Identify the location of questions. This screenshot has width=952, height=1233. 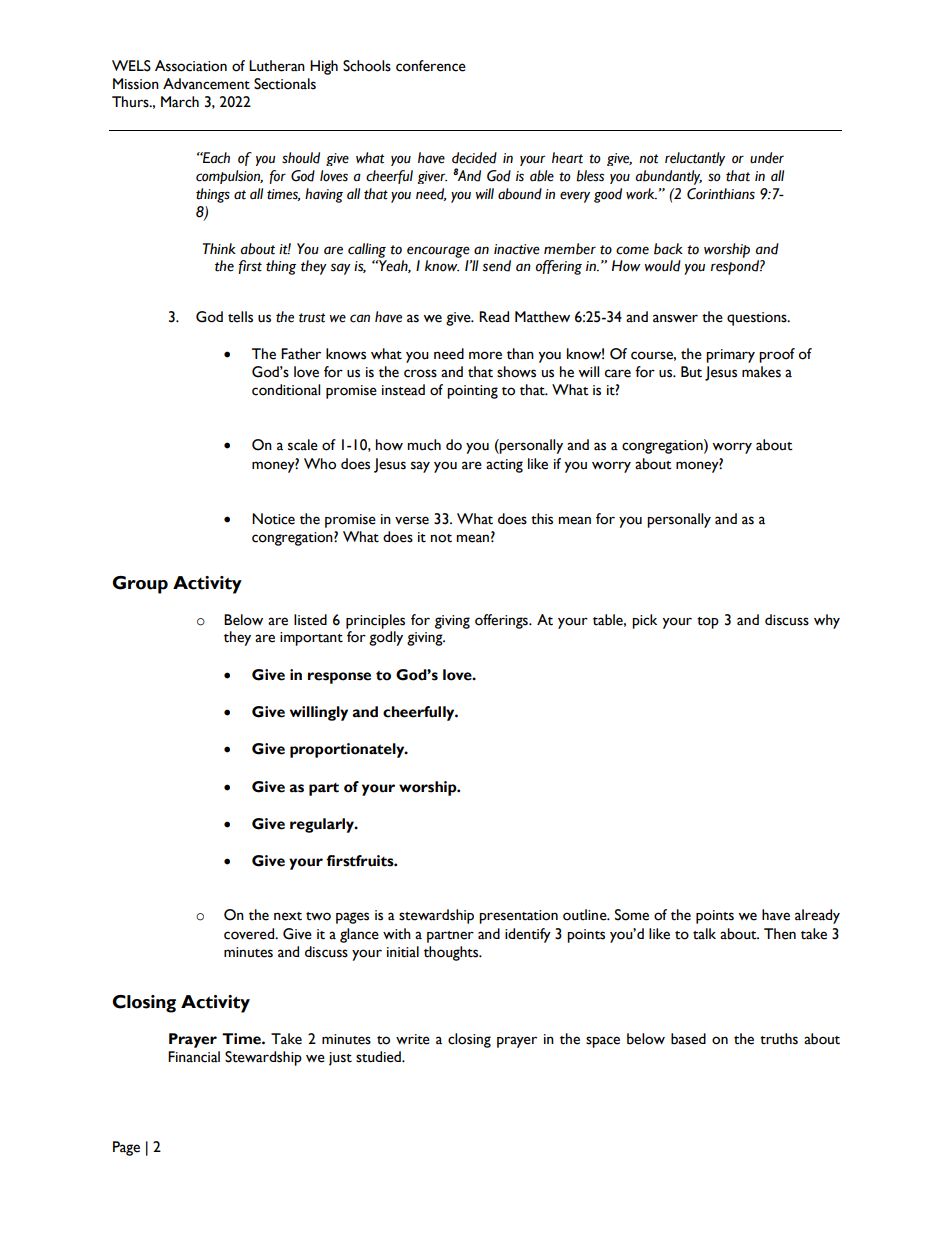
(758, 319).
